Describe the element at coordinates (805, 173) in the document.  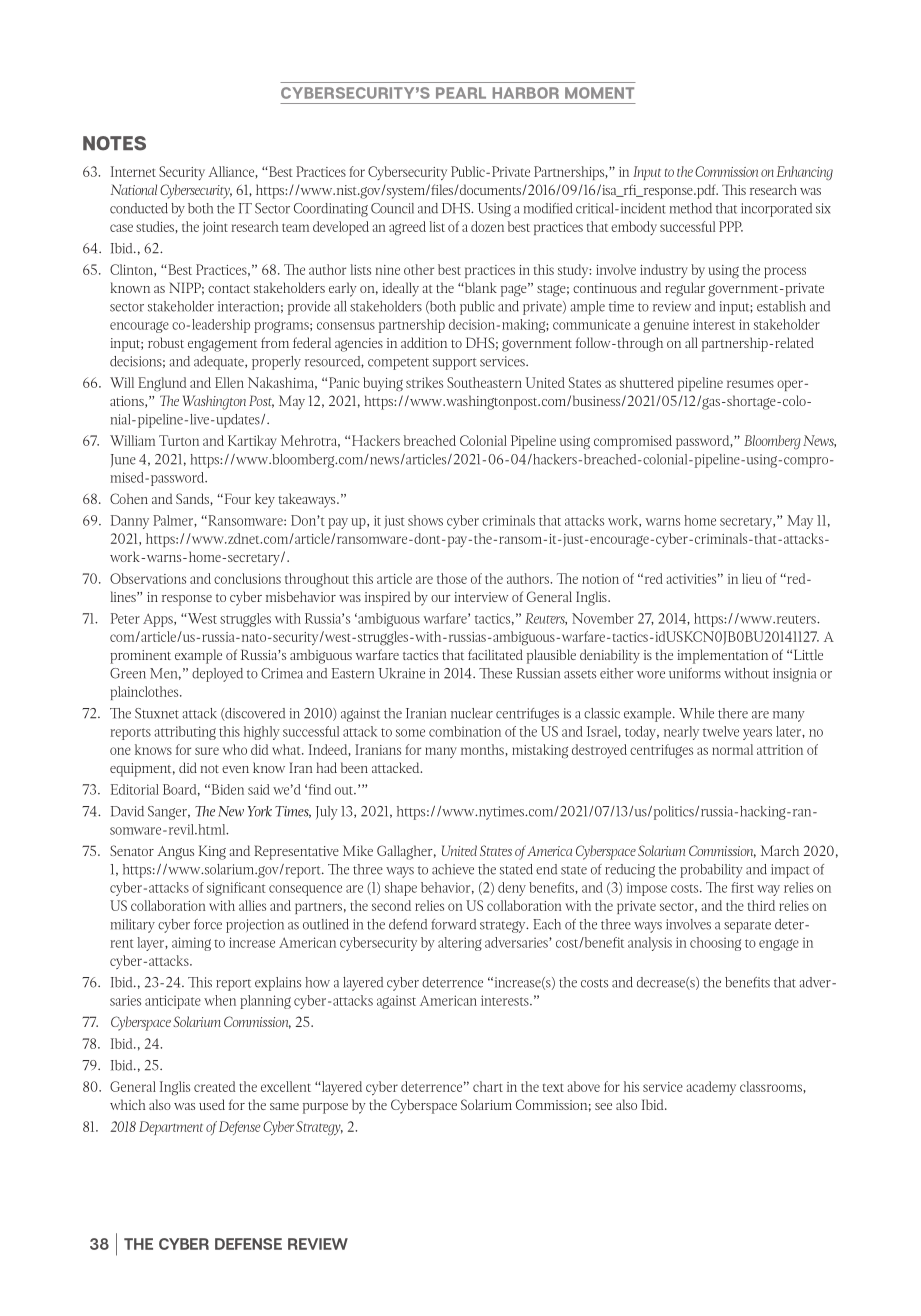
I see `Enhancing` at that location.
